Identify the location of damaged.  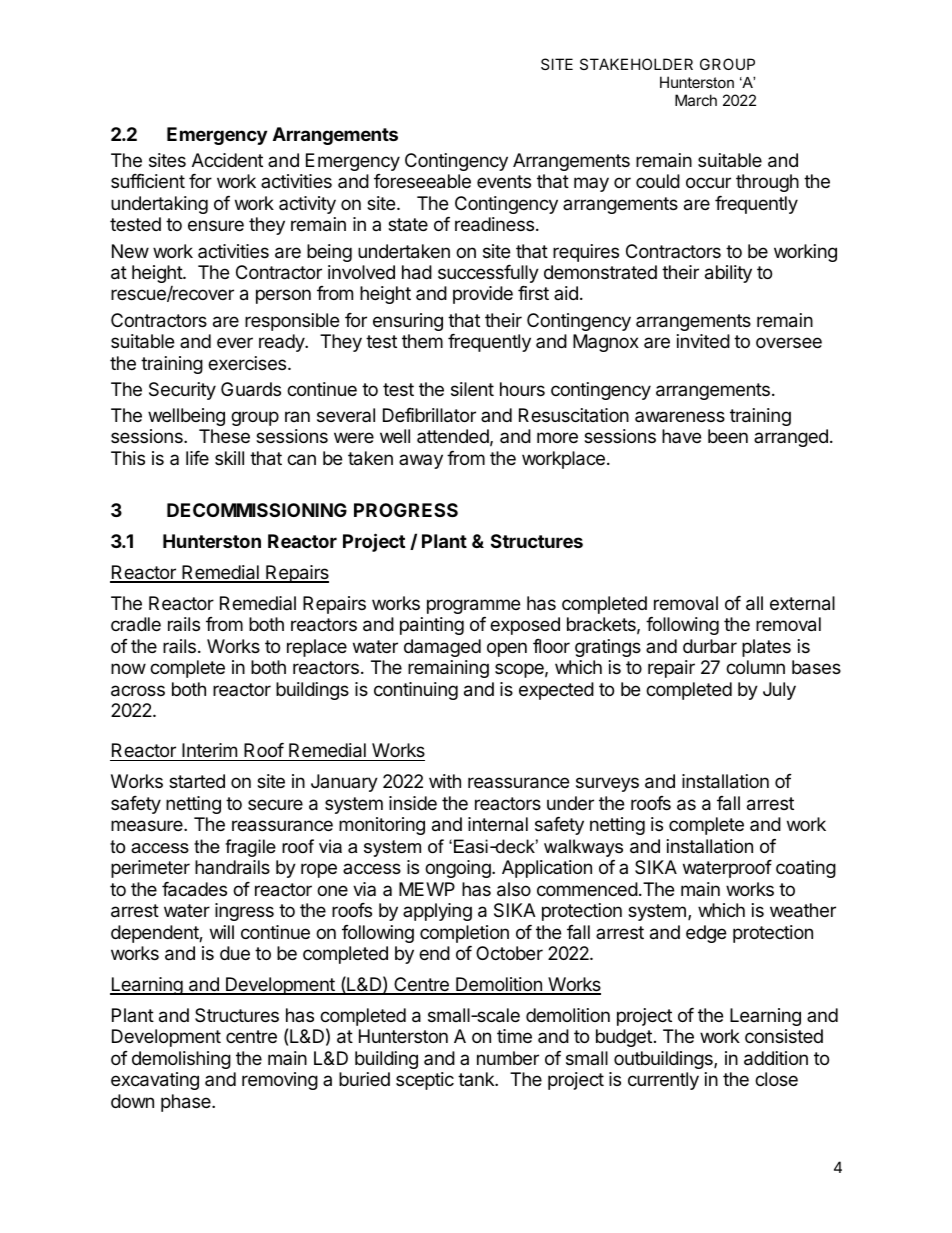
(442, 648).
